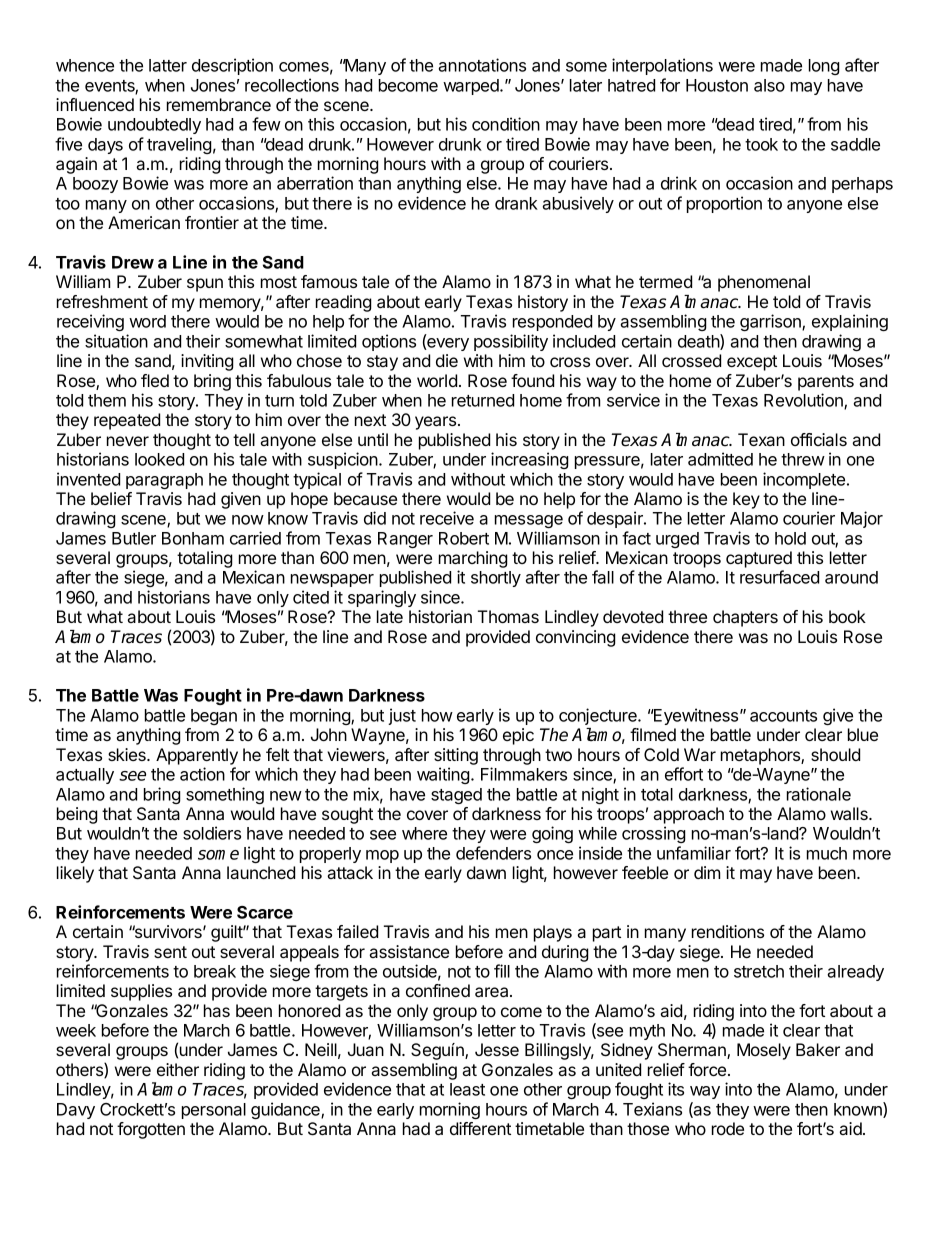  What do you see at coordinates (212, 833) in the screenshot?
I see `soldiers` at bounding box center [212, 833].
